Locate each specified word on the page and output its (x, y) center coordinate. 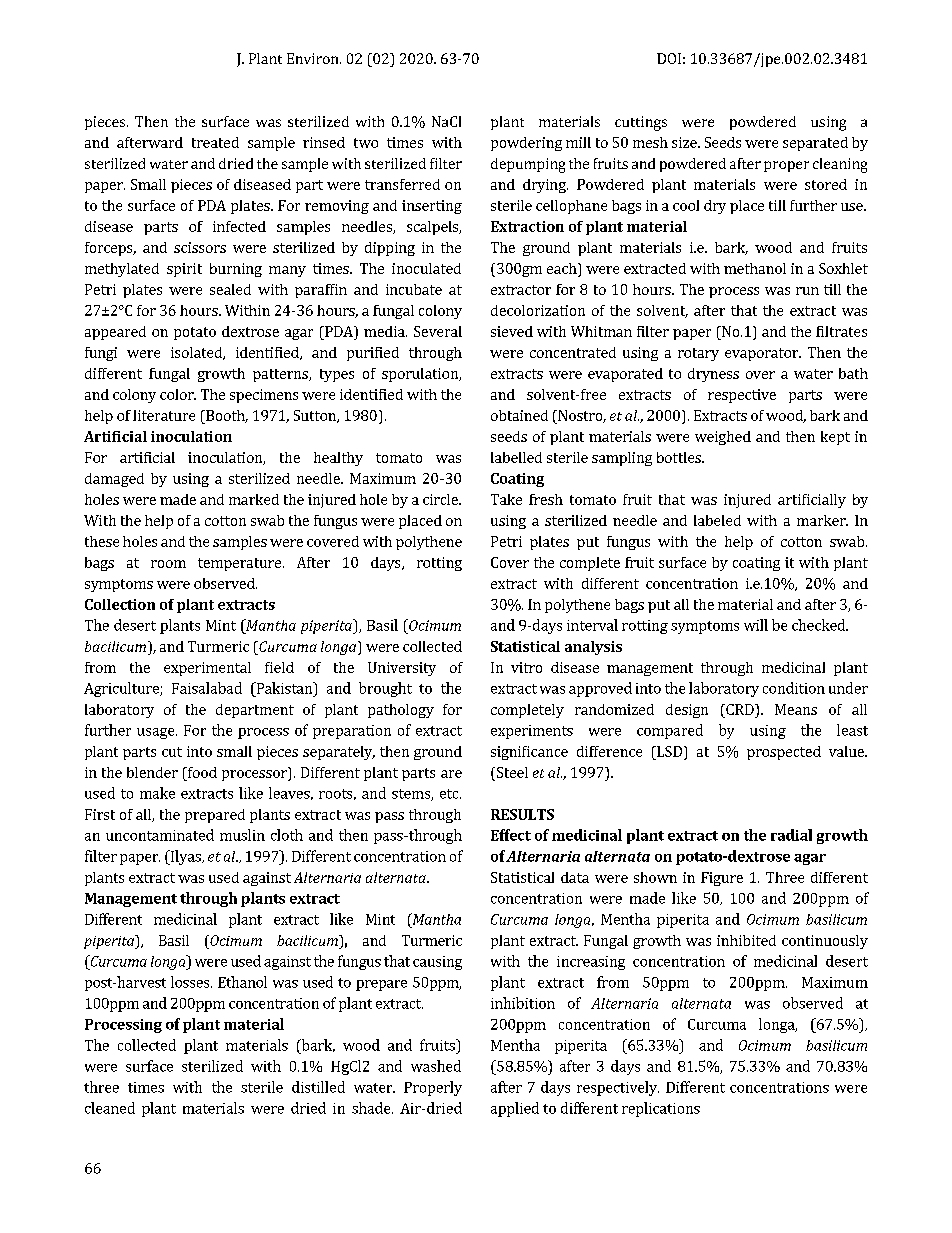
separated (815, 144)
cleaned (110, 1108)
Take (506, 499)
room (168, 564)
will (756, 625)
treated (215, 142)
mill (578, 142)
